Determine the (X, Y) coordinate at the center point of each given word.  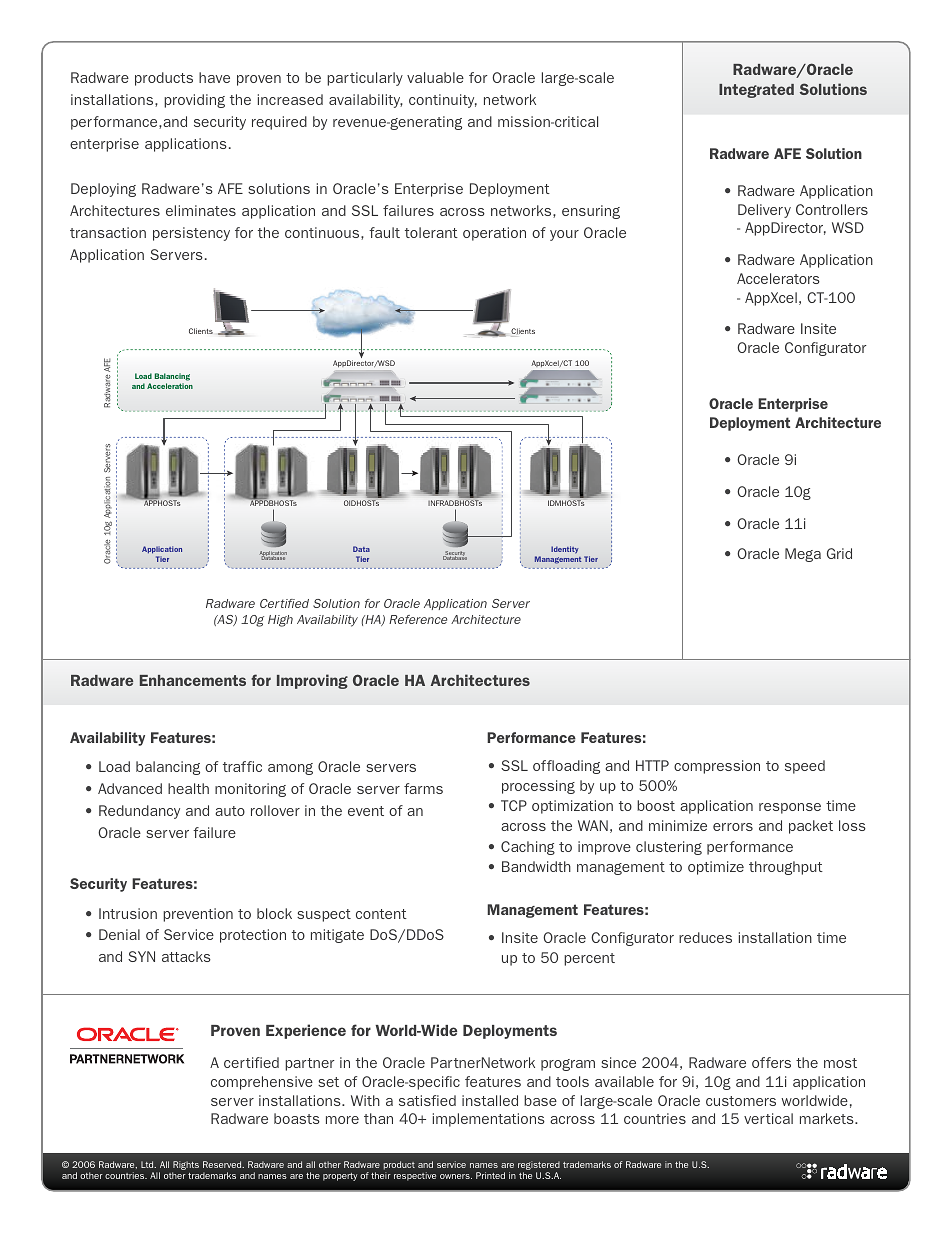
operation (494, 234)
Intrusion (128, 913)
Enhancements (193, 680)
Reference (418, 619)
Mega (803, 555)
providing (194, 101)
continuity (443, 101)
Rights (185, 1167)
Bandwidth (536, 866)
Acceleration (170, 386)
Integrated (756, 91)
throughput (786, 868)
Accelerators (778, 278)
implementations (489, 1120)
